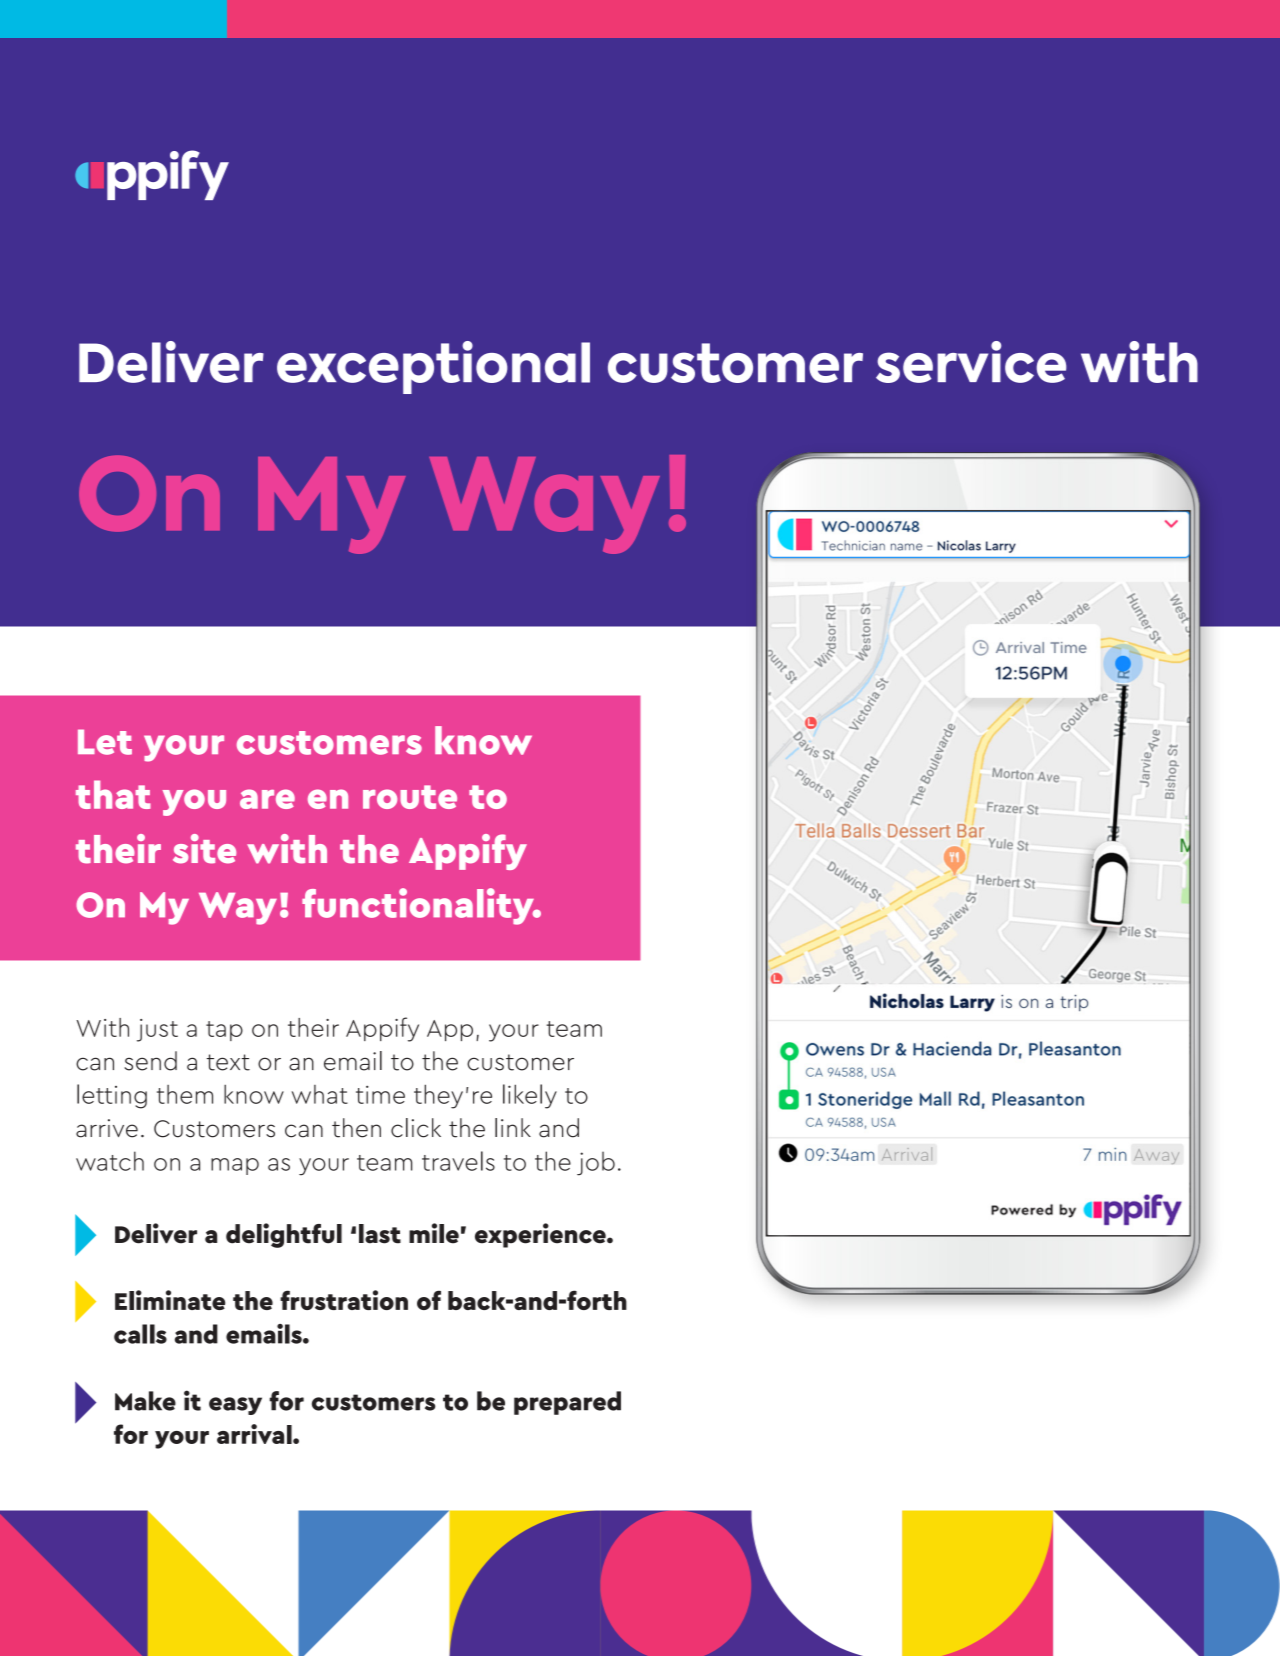  I want to click on time, so click(380, 1094).
